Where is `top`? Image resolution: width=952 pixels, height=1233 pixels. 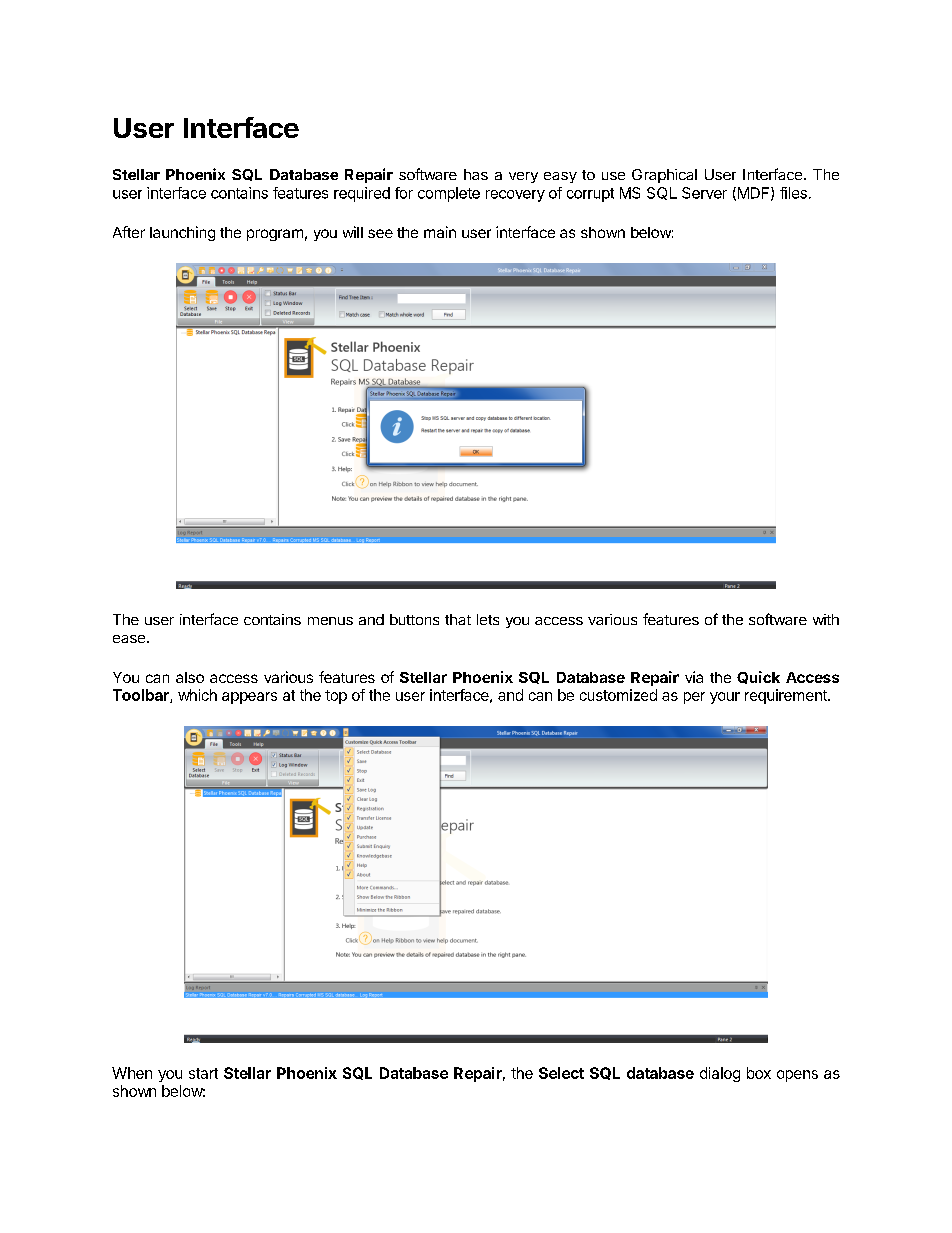
top is located at coordinates (336, 697).
